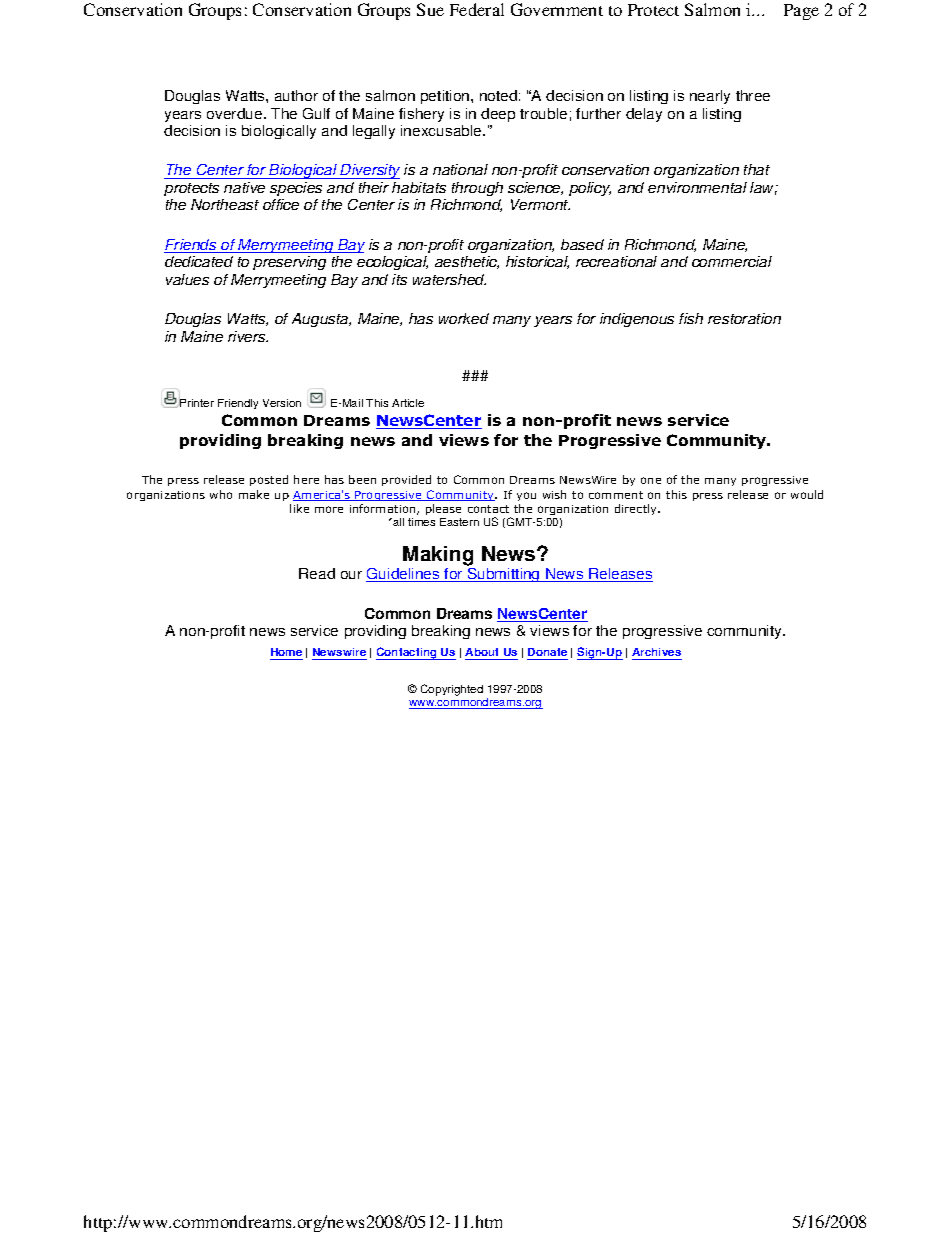 This screenshot has height=1233, width=952. Describe the element at coordinates (744, 318) in the screenshot. I see `restoration` at that location.
